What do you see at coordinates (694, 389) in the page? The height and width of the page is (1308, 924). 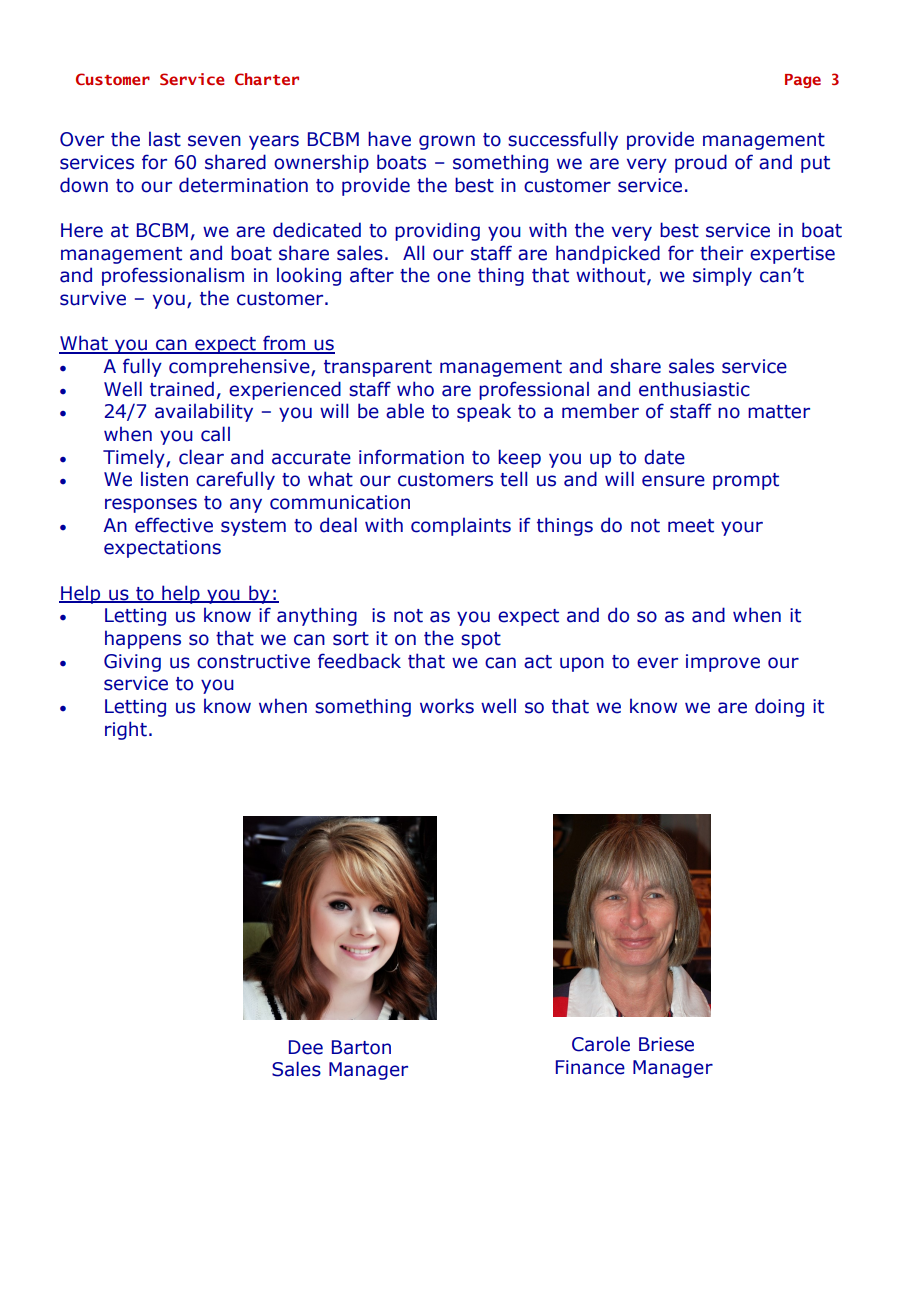 I see `enthusiastic` at bounding box center [694, 389].
